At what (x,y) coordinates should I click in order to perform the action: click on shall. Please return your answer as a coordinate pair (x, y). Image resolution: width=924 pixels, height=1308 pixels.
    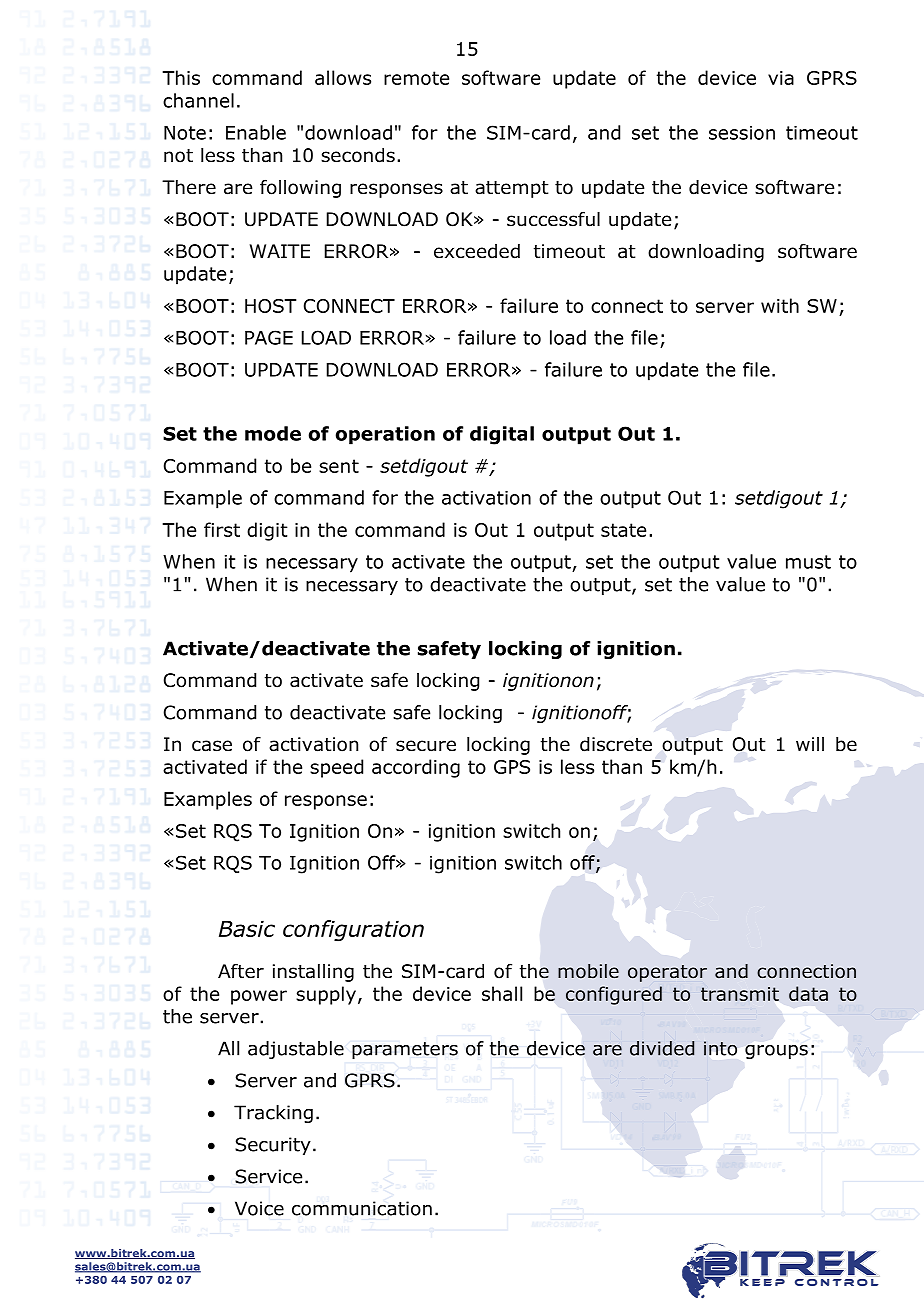
    Looking at the image, I should click on (502, 993).
